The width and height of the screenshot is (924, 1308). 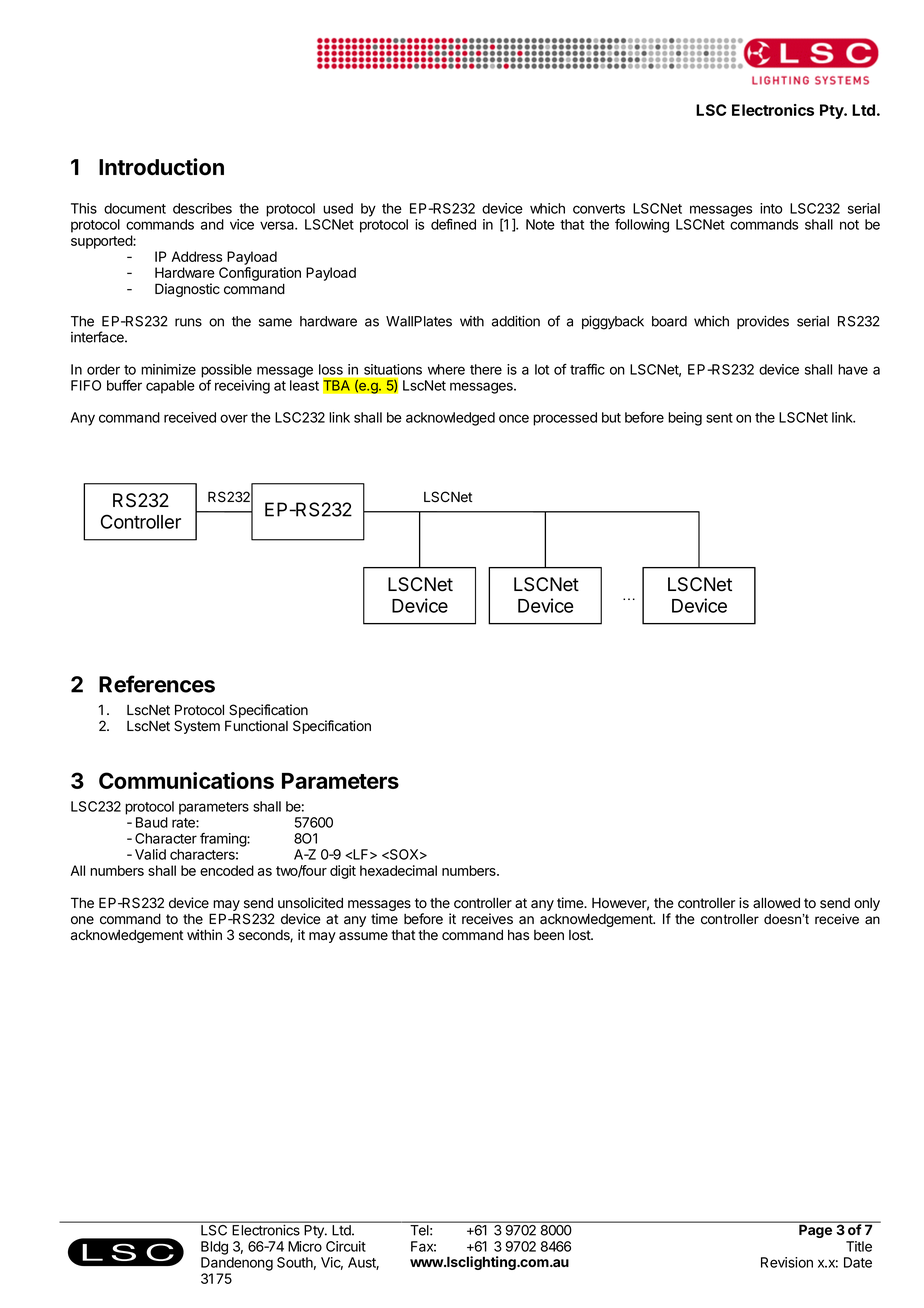 I want to click on acknowledged, so click(x=450, y=419).
